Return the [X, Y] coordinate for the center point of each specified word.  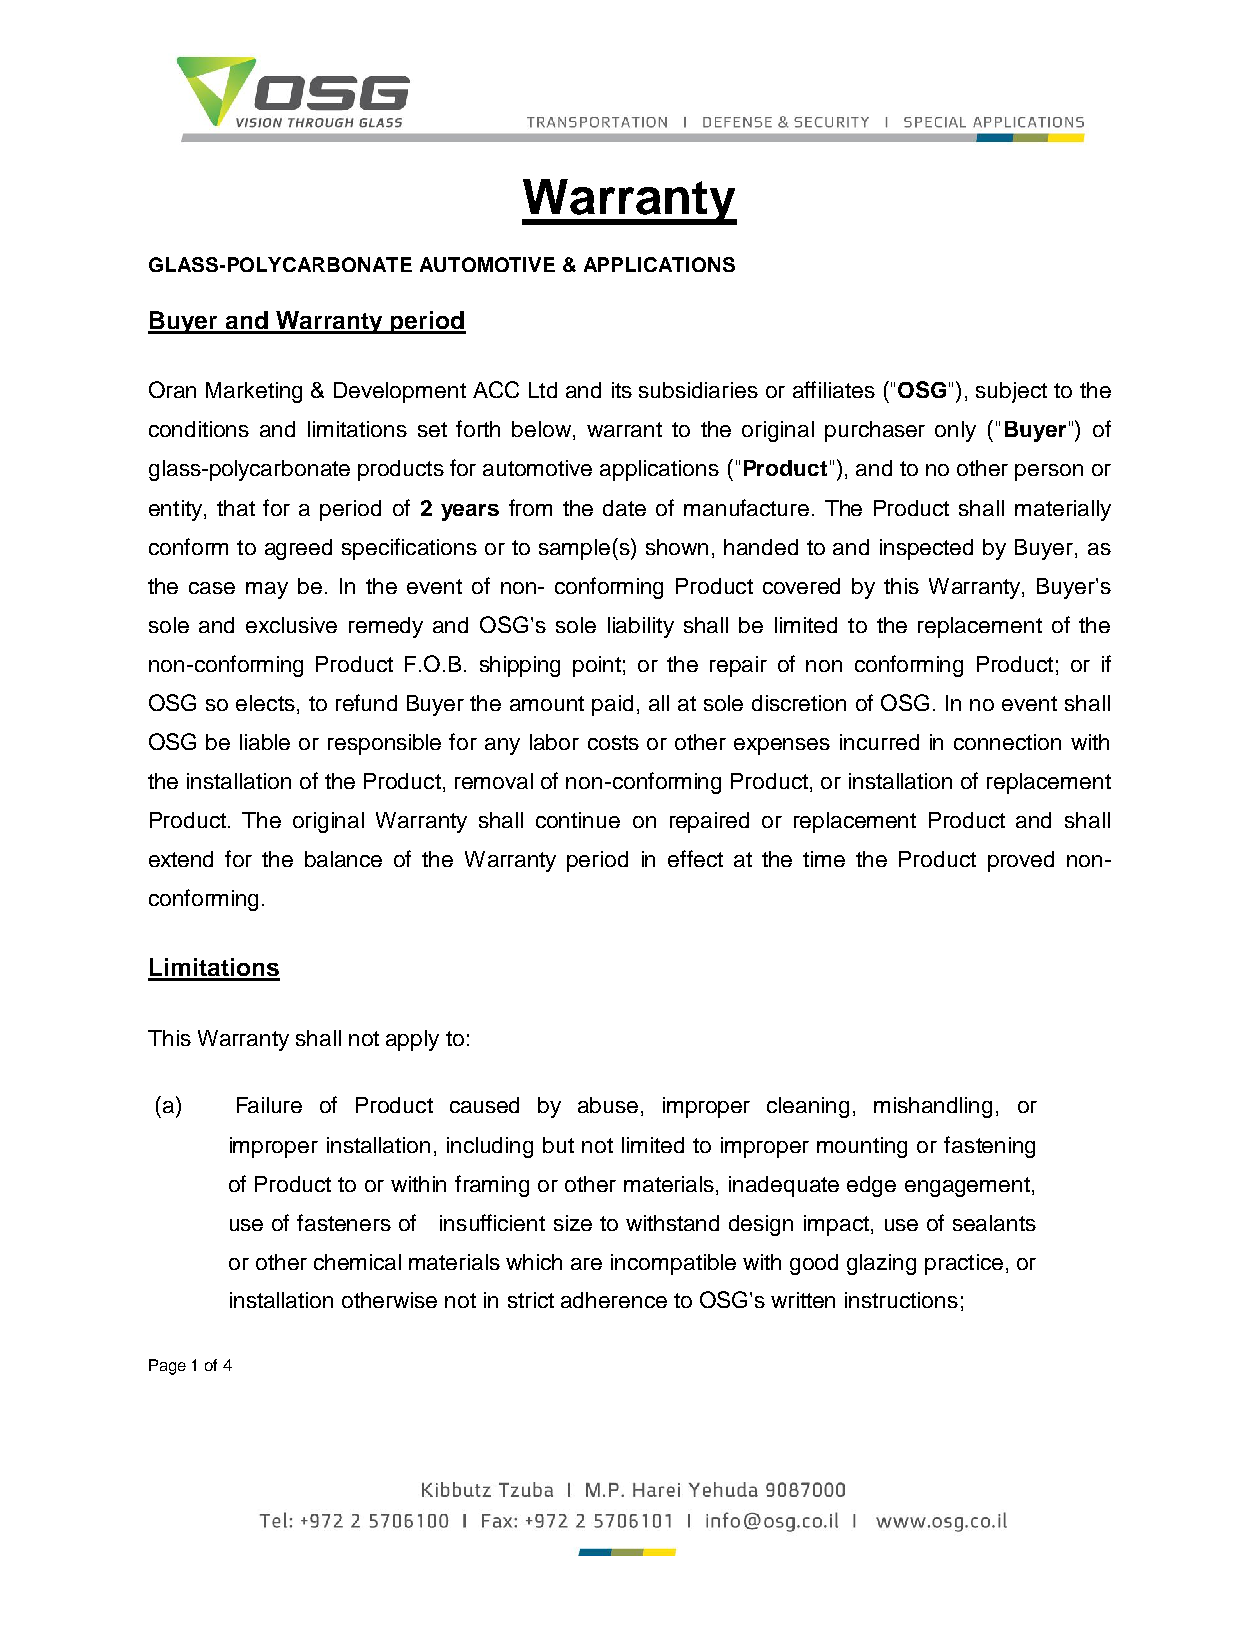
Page [167, 1367]
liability [641, 627]
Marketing [254, 392]
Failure [269, 1105]
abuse [608, 1105]
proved [1021, 861]
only [955, 431]
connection [1007, 742]
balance [343, 859]
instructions [901, 1300]
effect [695, 858]
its [622, 390]
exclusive [291, 625]
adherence [614, 1300]
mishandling [933, 1107]
